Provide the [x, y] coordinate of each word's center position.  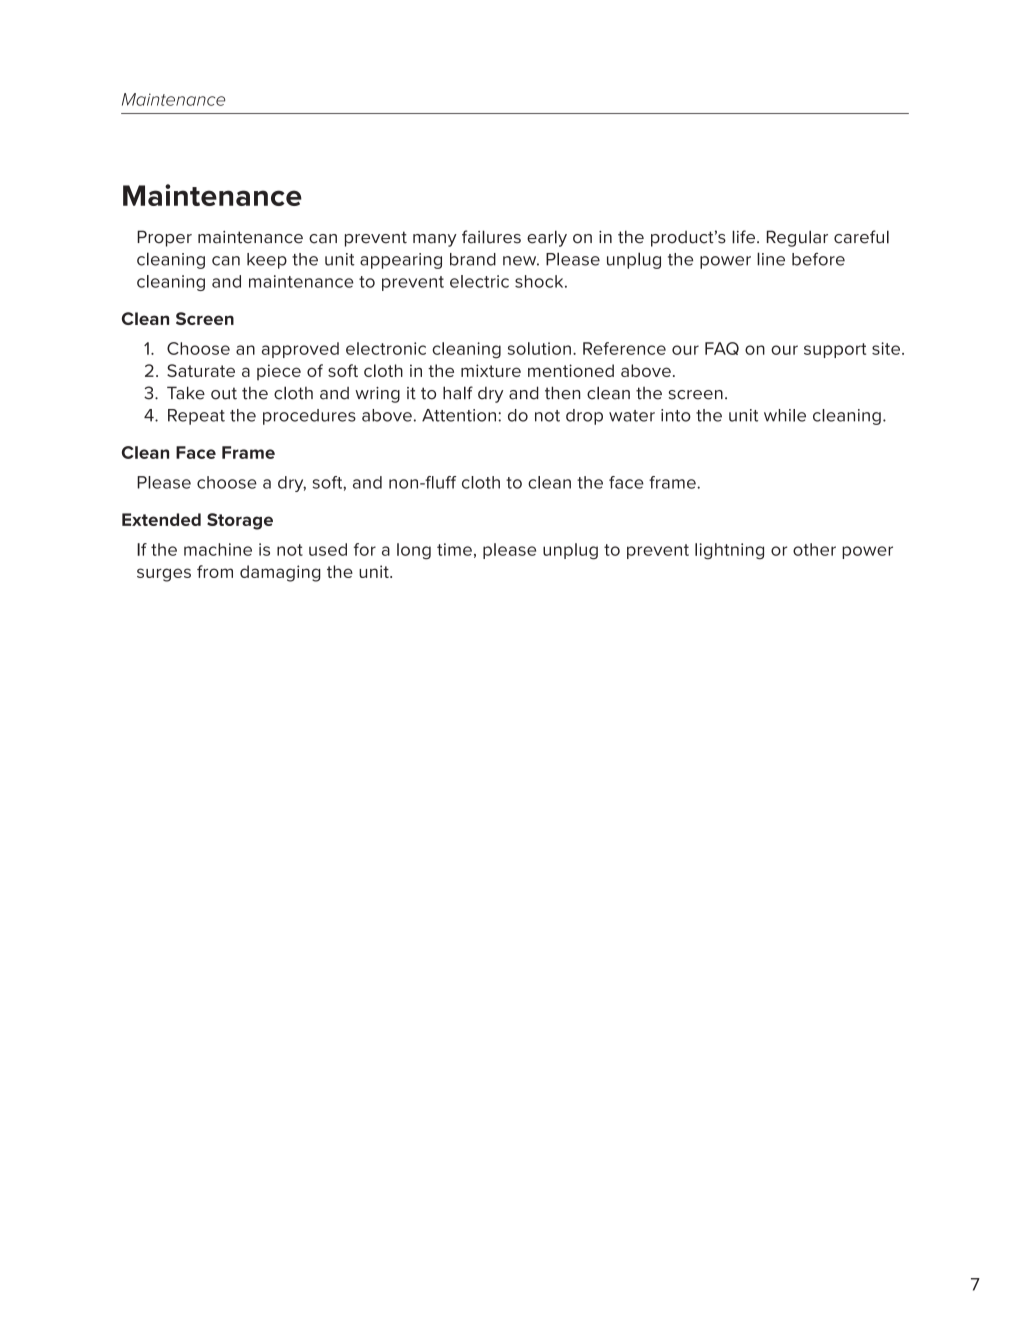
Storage [240, 521]
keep [267, 261]
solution [539, 348]
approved [300, 350]
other [814, 549]
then [562, 393]
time [454, 549]
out [224, 393]
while [785, 415]
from [215, 571]
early [547, 238]
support [835, 350]
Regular [797, 238]
